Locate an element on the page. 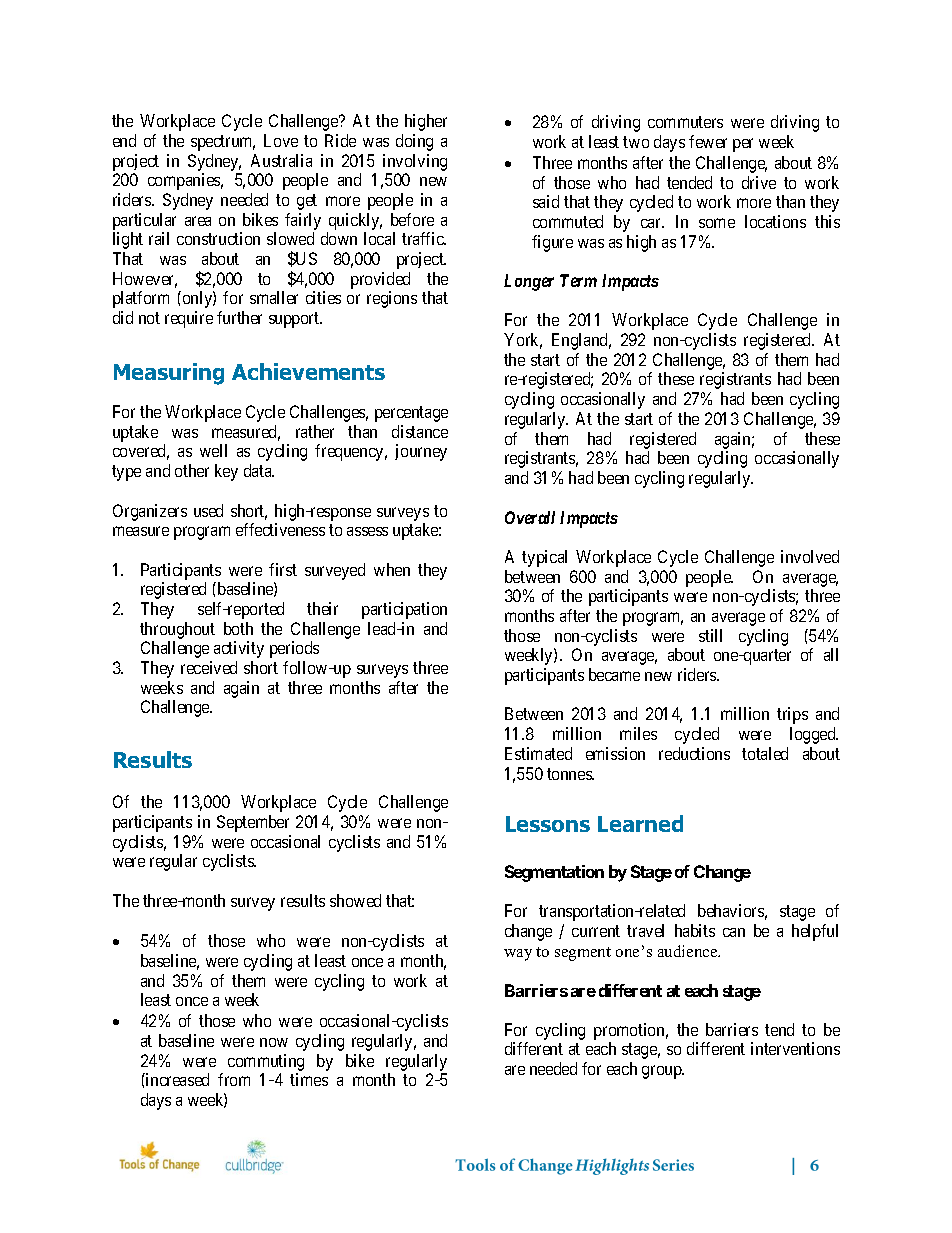 The image size is (952, 1233). some is located at coordinates (717, 223).
